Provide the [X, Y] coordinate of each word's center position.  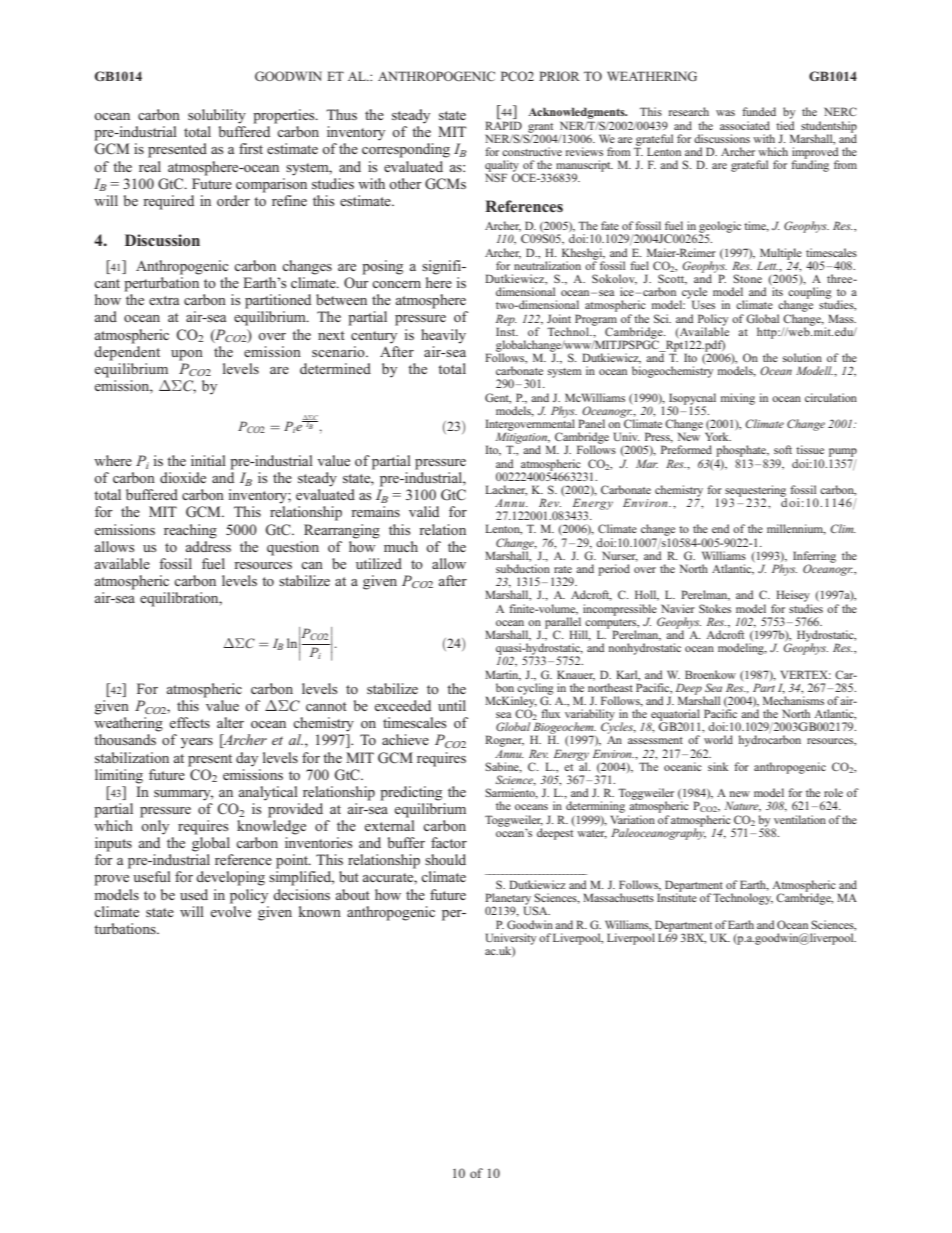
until [452, 705]
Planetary [508, 900]
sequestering [755, 492]
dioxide [183, 477]
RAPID [503, 124]
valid [424, 511]
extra [164, 300]
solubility [217, 116]
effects [190, 722]
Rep [506, 321]
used [194, 894]
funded [759, 111]
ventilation [800, 819]
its [777, 291]
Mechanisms [793, 700]
